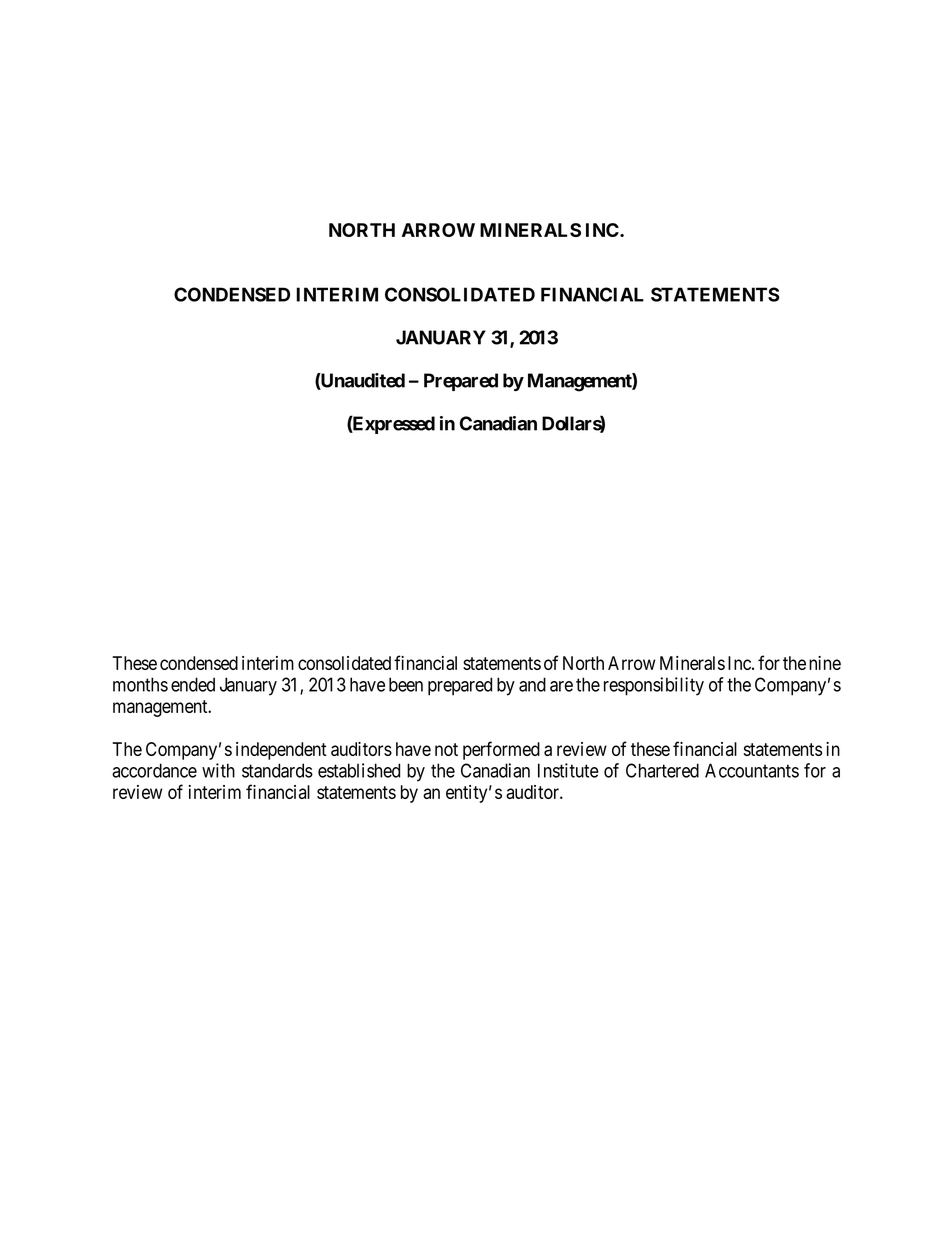  Describe the element at coordinates (218, 770) in the screenshot. I see `with` at that location.
